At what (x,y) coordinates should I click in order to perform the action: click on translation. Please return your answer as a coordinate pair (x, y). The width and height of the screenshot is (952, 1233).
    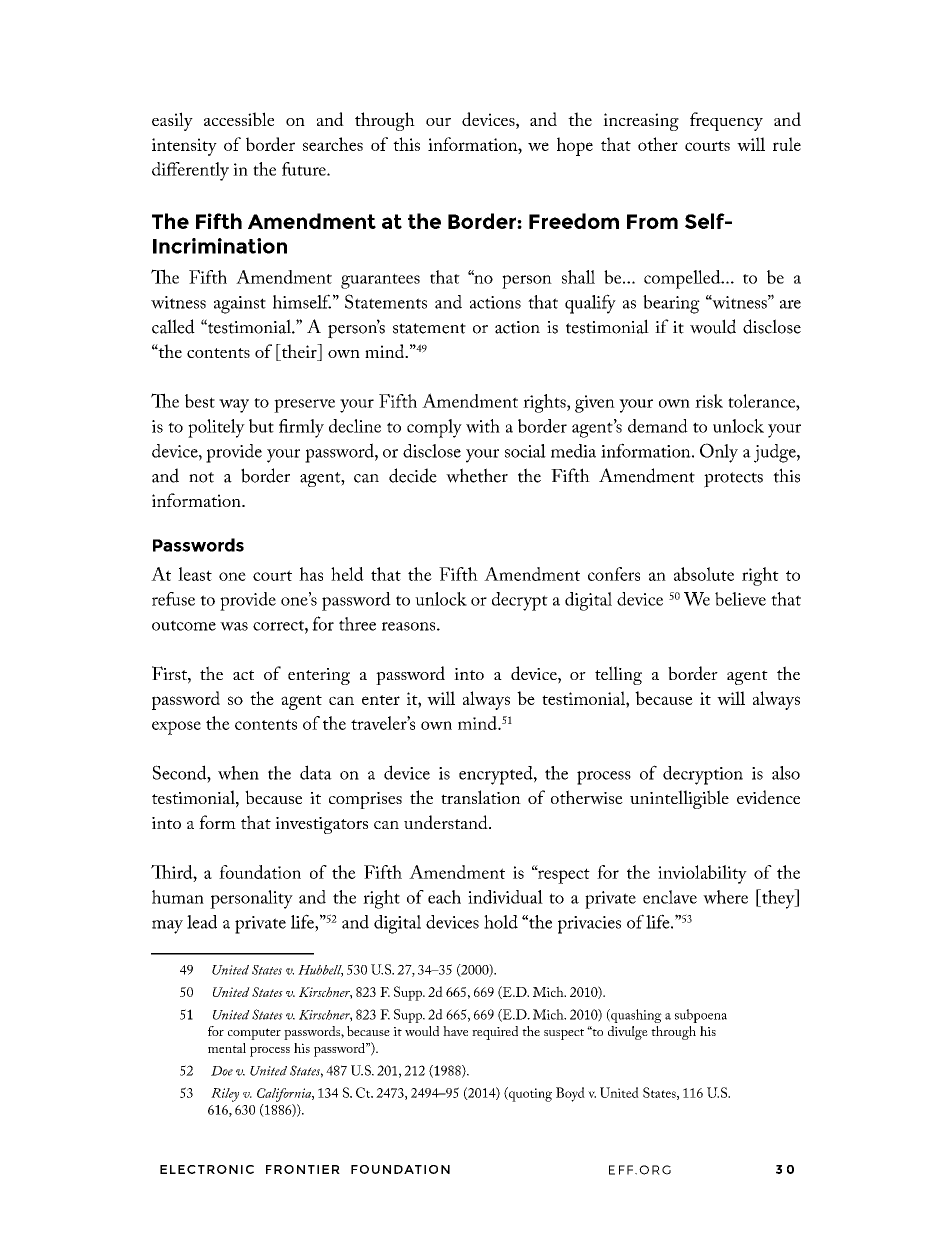
    Looking at the image, I should click on (481, 797).
